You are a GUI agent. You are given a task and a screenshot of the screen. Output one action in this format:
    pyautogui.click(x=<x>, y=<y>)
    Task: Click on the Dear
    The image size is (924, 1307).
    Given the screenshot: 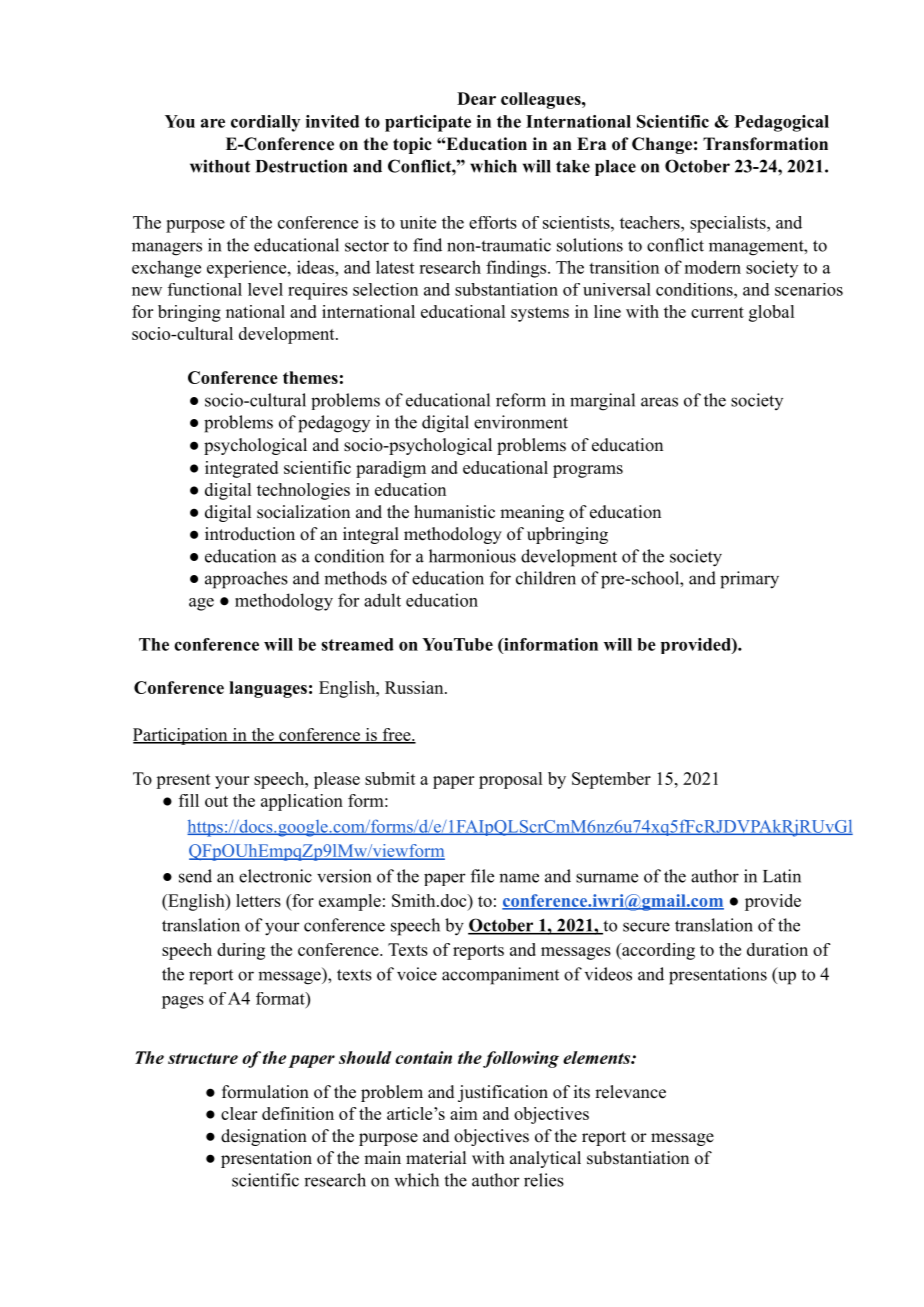 What is the action you would take?
    pyautogui.click(x=476, y=98)
